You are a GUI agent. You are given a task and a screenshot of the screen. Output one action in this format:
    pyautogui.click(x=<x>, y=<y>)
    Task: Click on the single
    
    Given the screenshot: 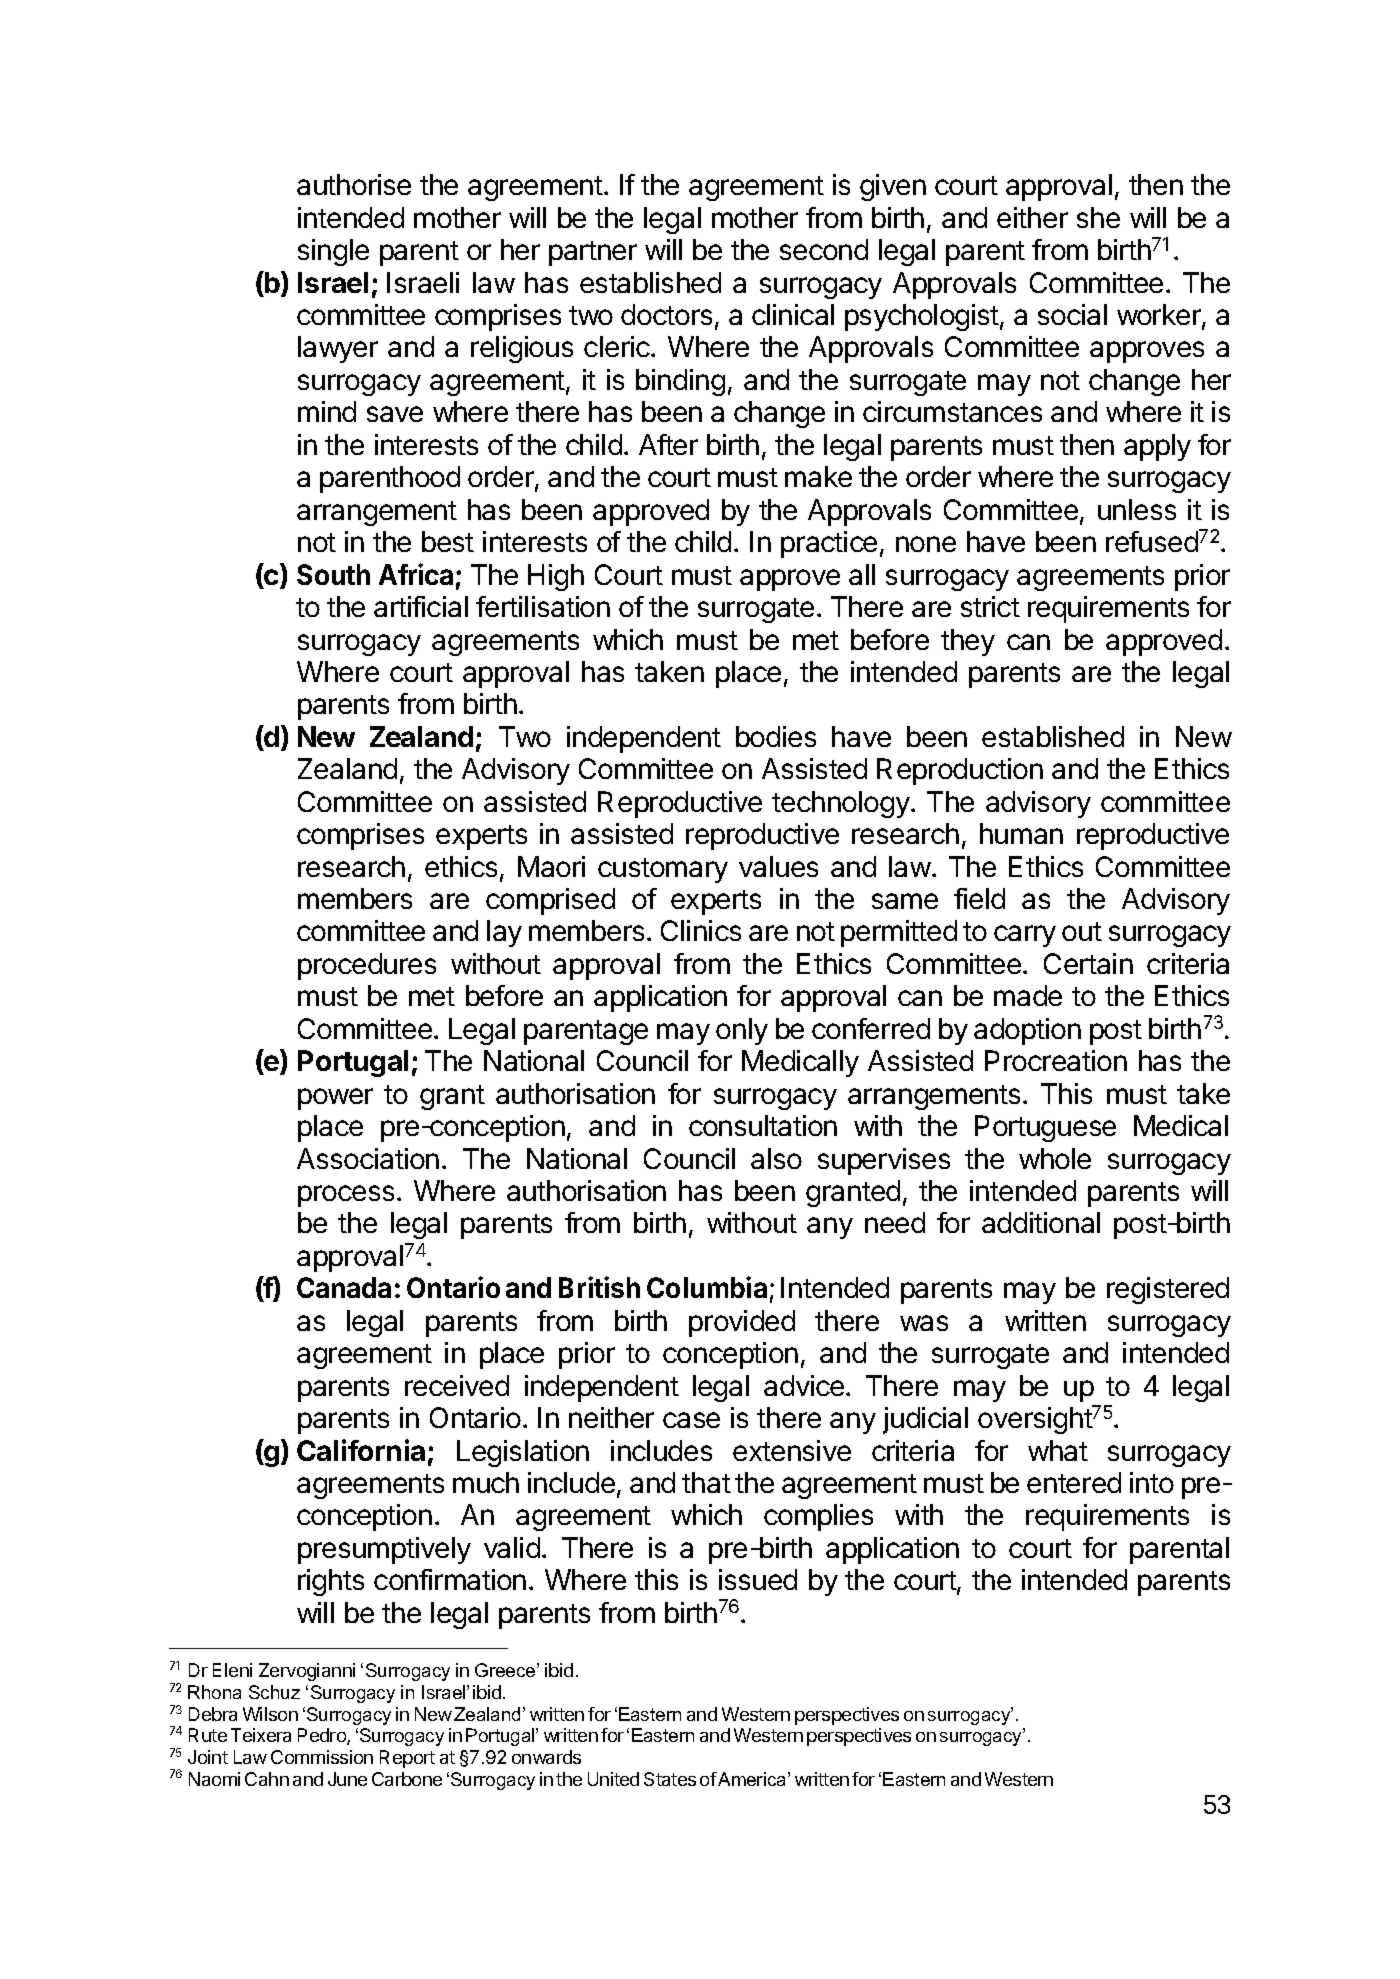 What is the action you would take?
    pyautogui.click(x=333, y=252)
